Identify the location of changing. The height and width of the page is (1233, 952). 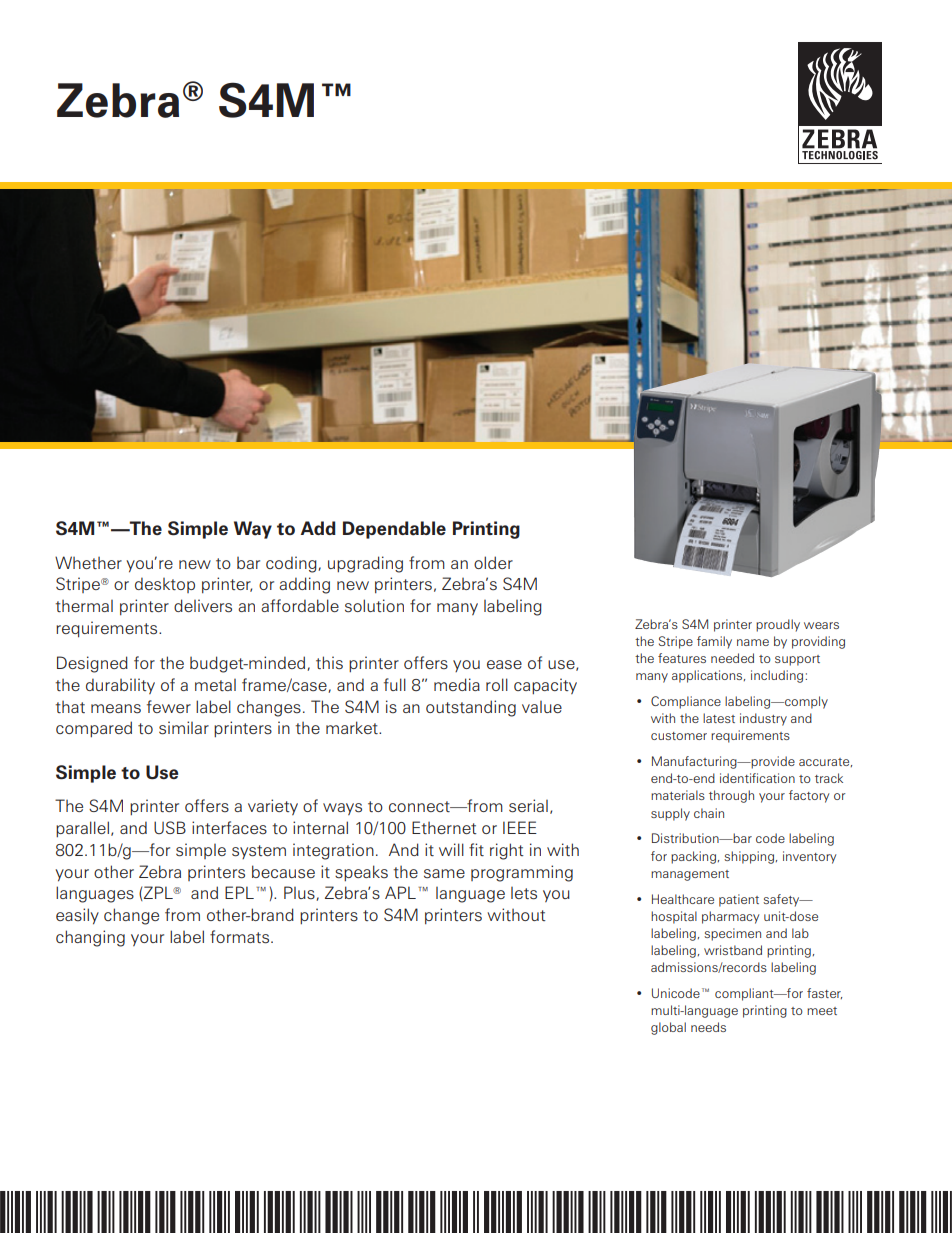
(90, 938).
